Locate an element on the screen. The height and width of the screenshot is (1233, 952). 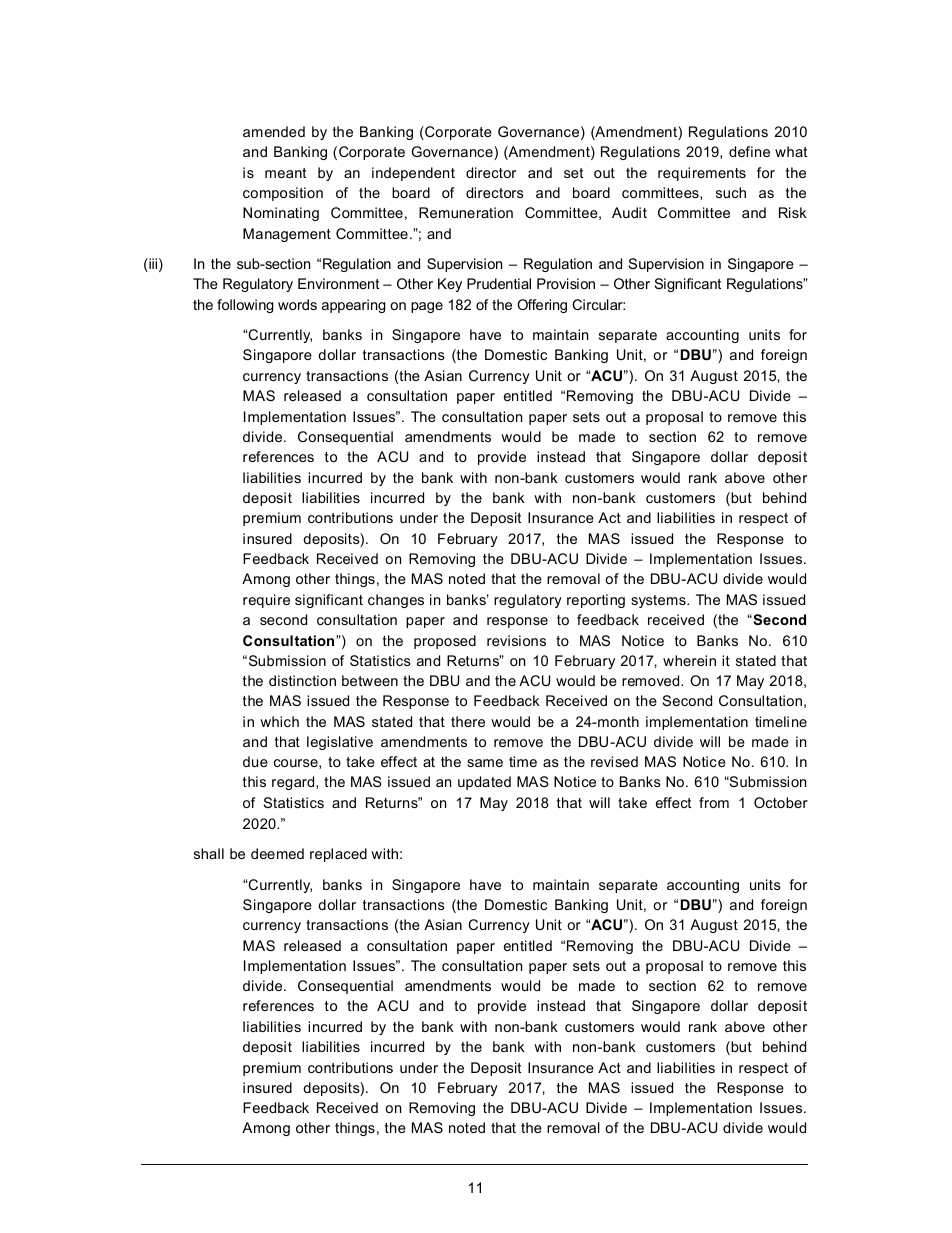
revisions is located at coordinates (516, 640).
